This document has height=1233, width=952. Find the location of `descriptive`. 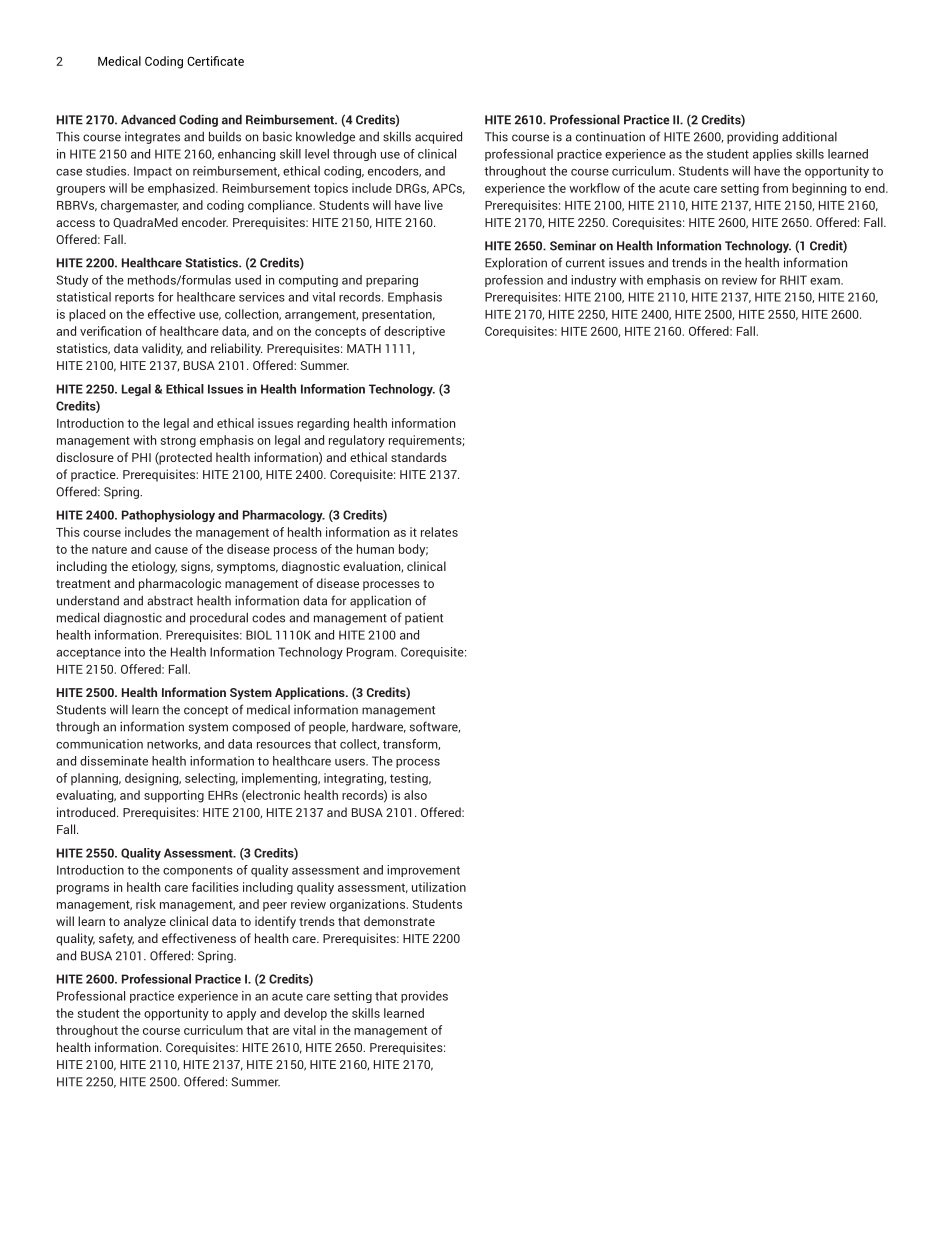

descriptive is located at coordinates (414, 332).
